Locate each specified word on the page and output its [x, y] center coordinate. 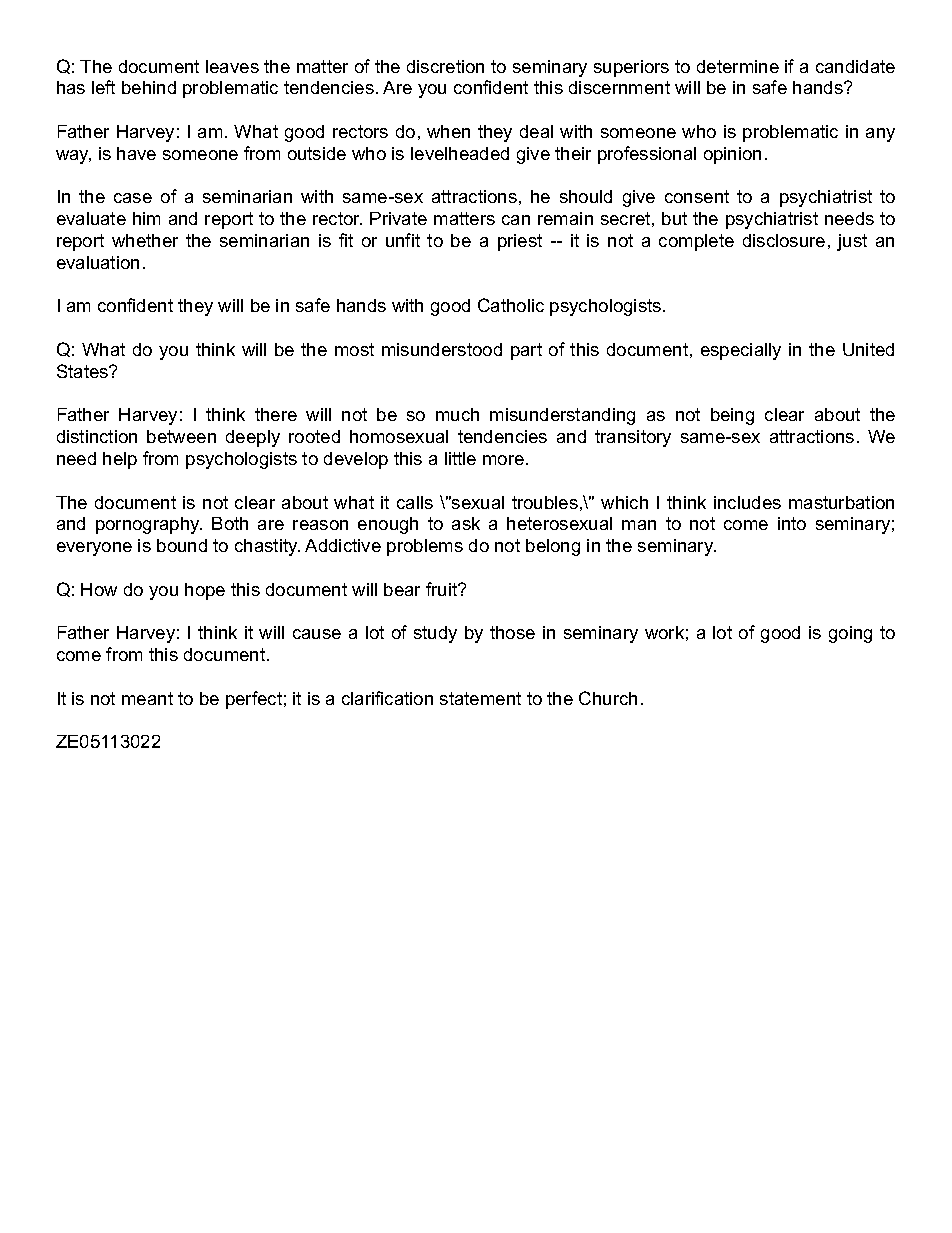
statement [480, 698]
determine [738, 66]
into [792, 523]
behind [149, 87]
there [276, 414]
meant [147, 698]
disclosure [784, 240]
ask [466, 523]
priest [520, 242]
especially [741, 351]
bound [182, 545]
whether [145, 240]
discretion [445, 66]
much [457, 414]
